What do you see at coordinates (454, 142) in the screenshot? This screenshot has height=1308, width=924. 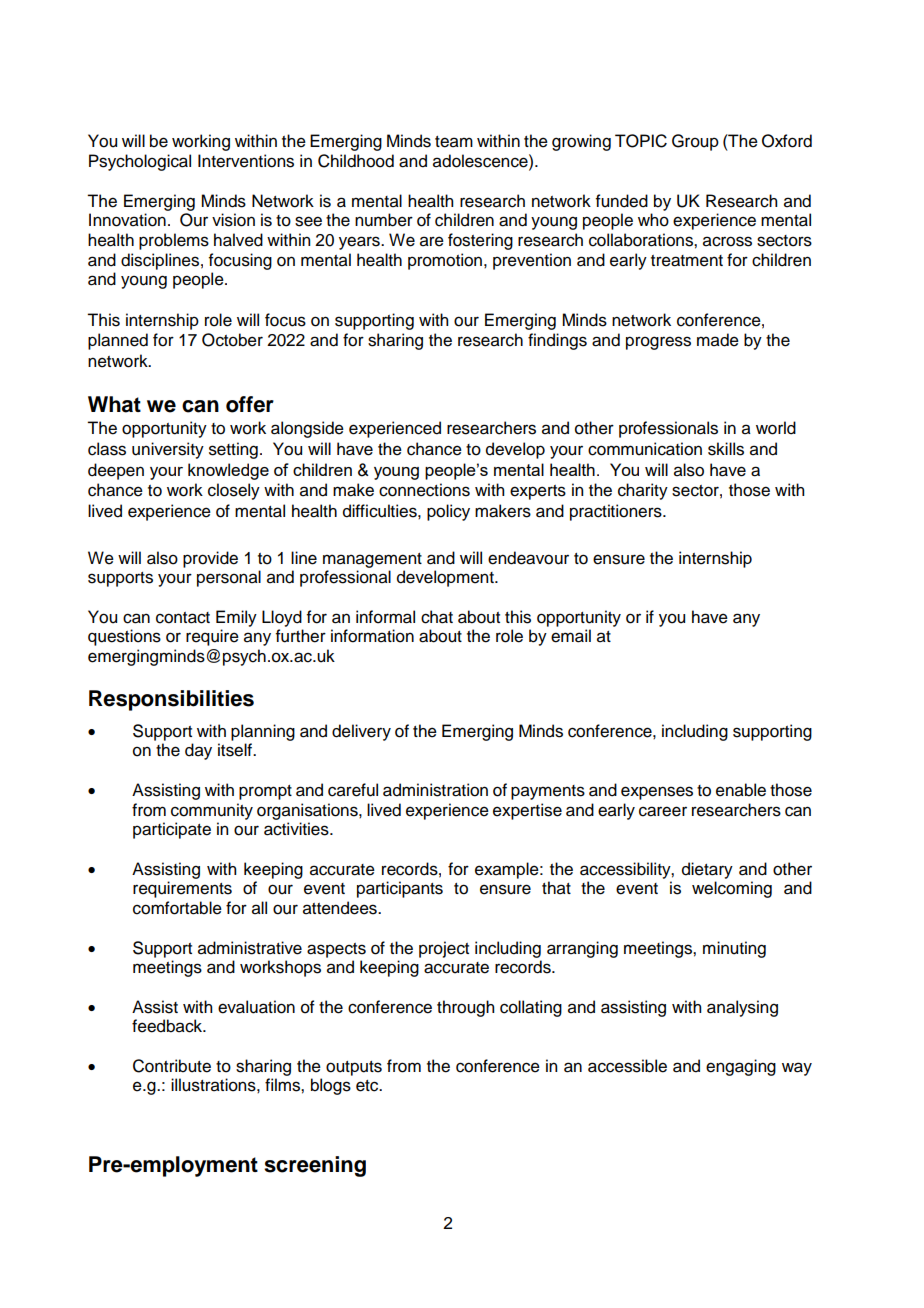 I see `team` at bounding box center [454, 142].
